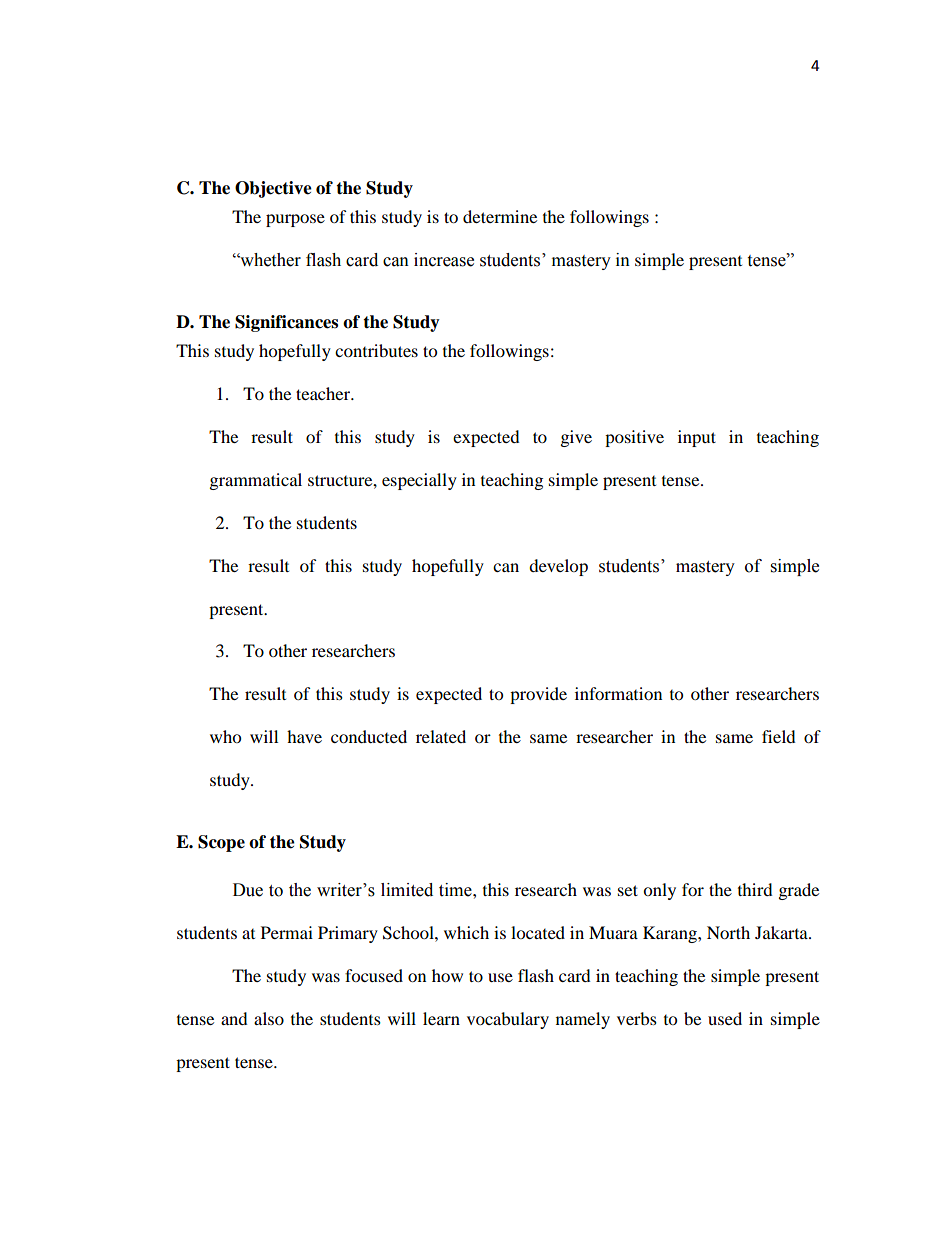 This document has width=952, height=1233. I want to click on develop, so click(558, 567).
